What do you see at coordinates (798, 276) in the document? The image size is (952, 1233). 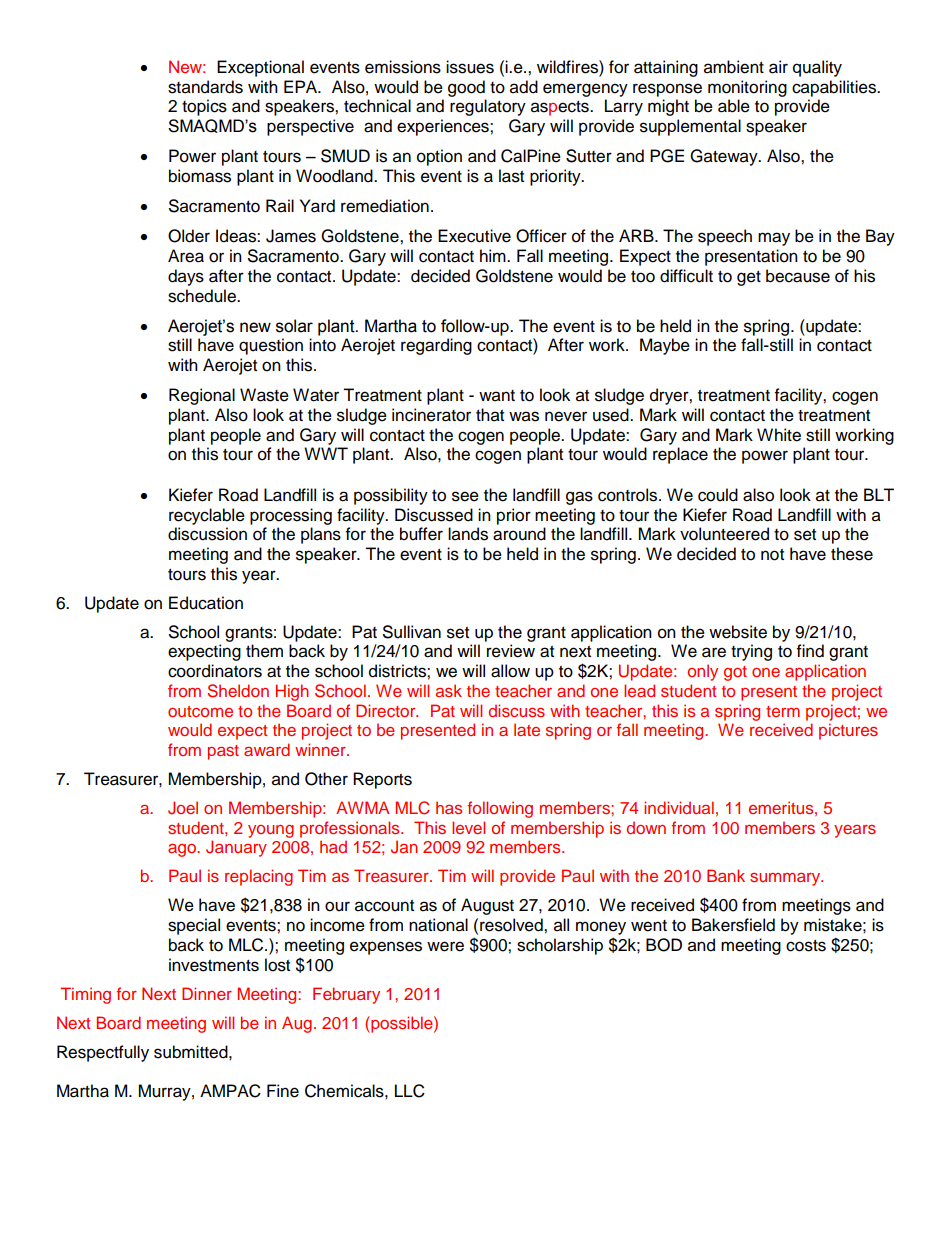 I see `because` at bounding box center [798, 276].
